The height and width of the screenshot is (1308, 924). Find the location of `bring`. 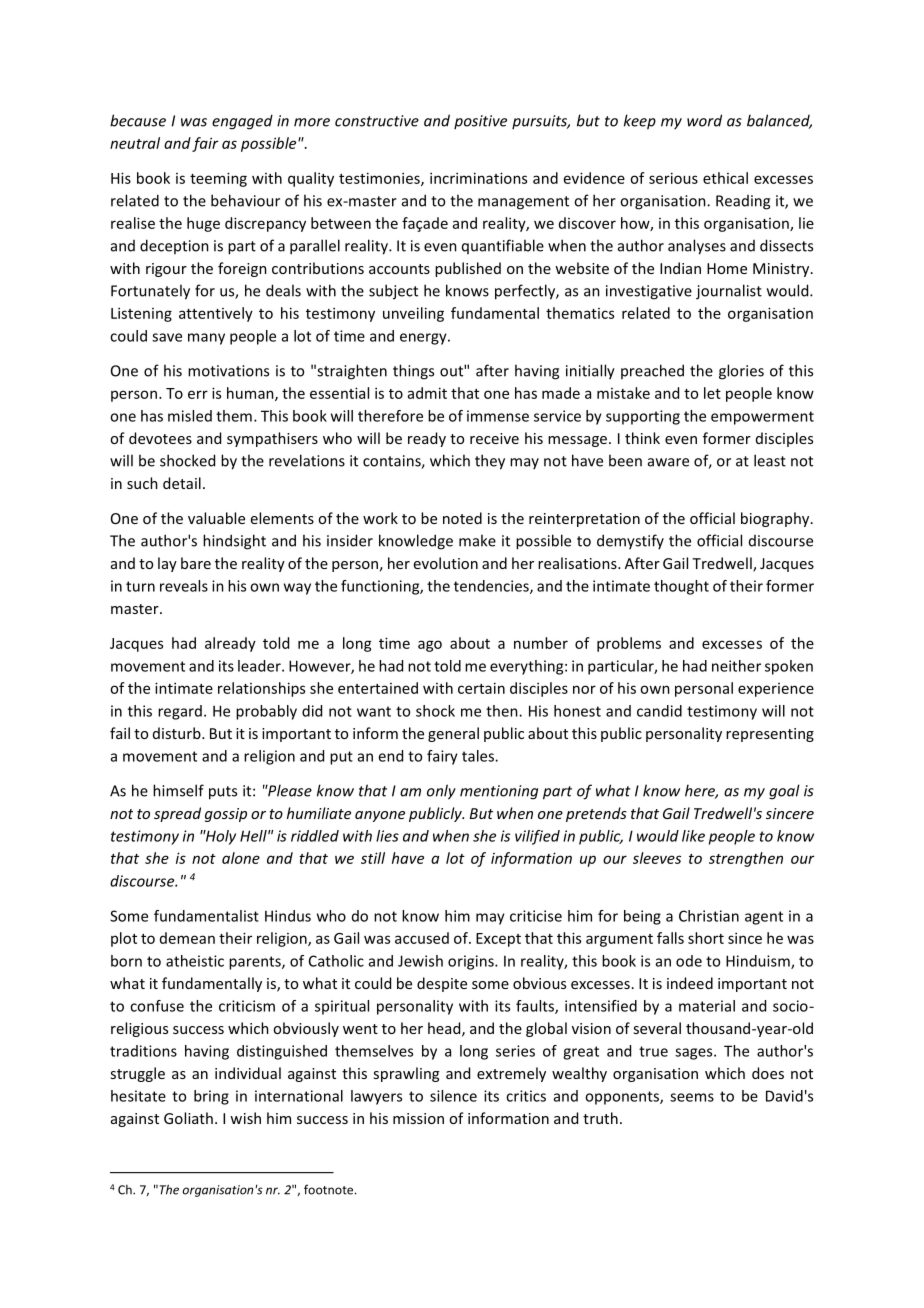

bring is located at coordinates (211, 1097).
